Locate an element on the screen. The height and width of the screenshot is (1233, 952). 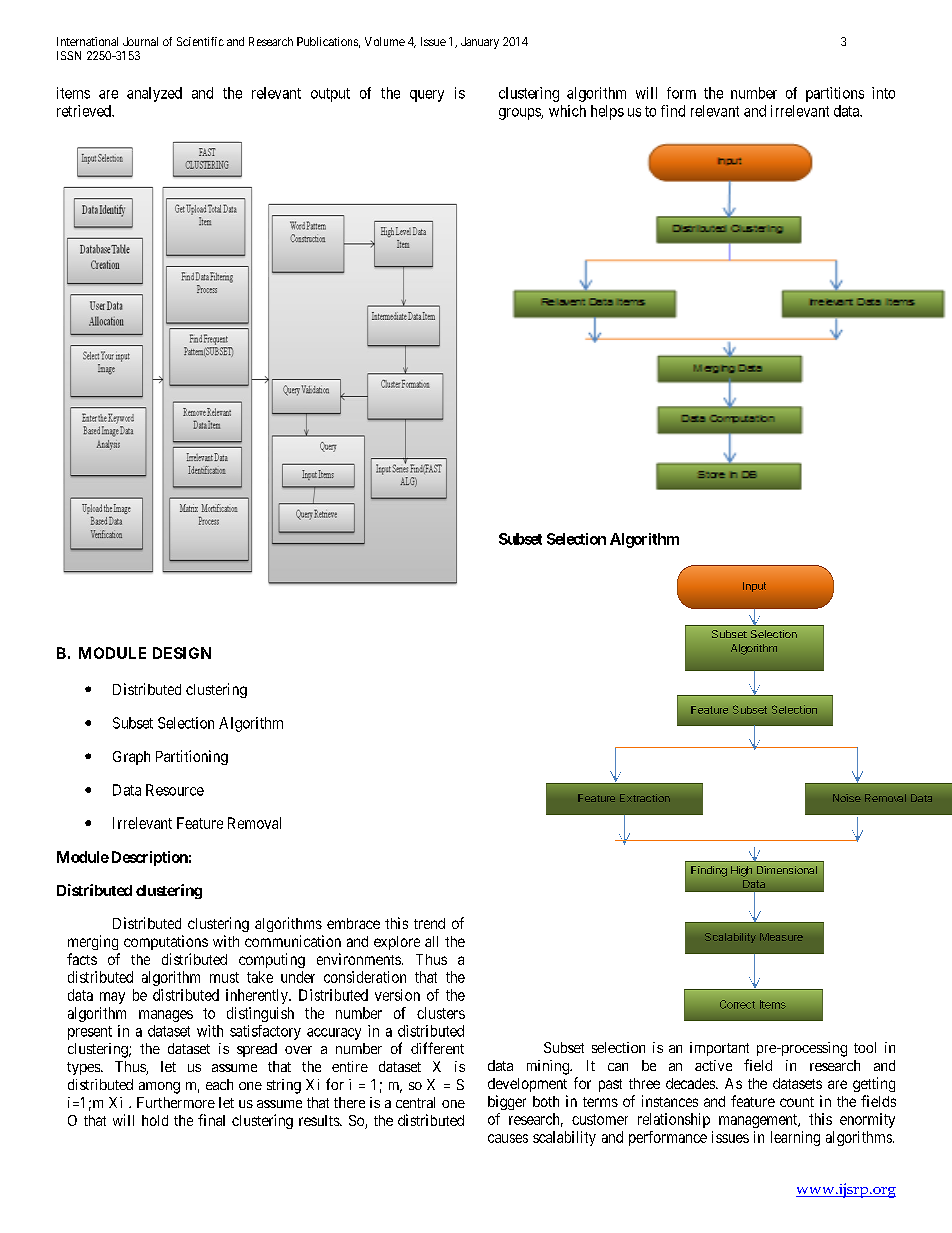
Extraction is located at coordinates (645, 798).
